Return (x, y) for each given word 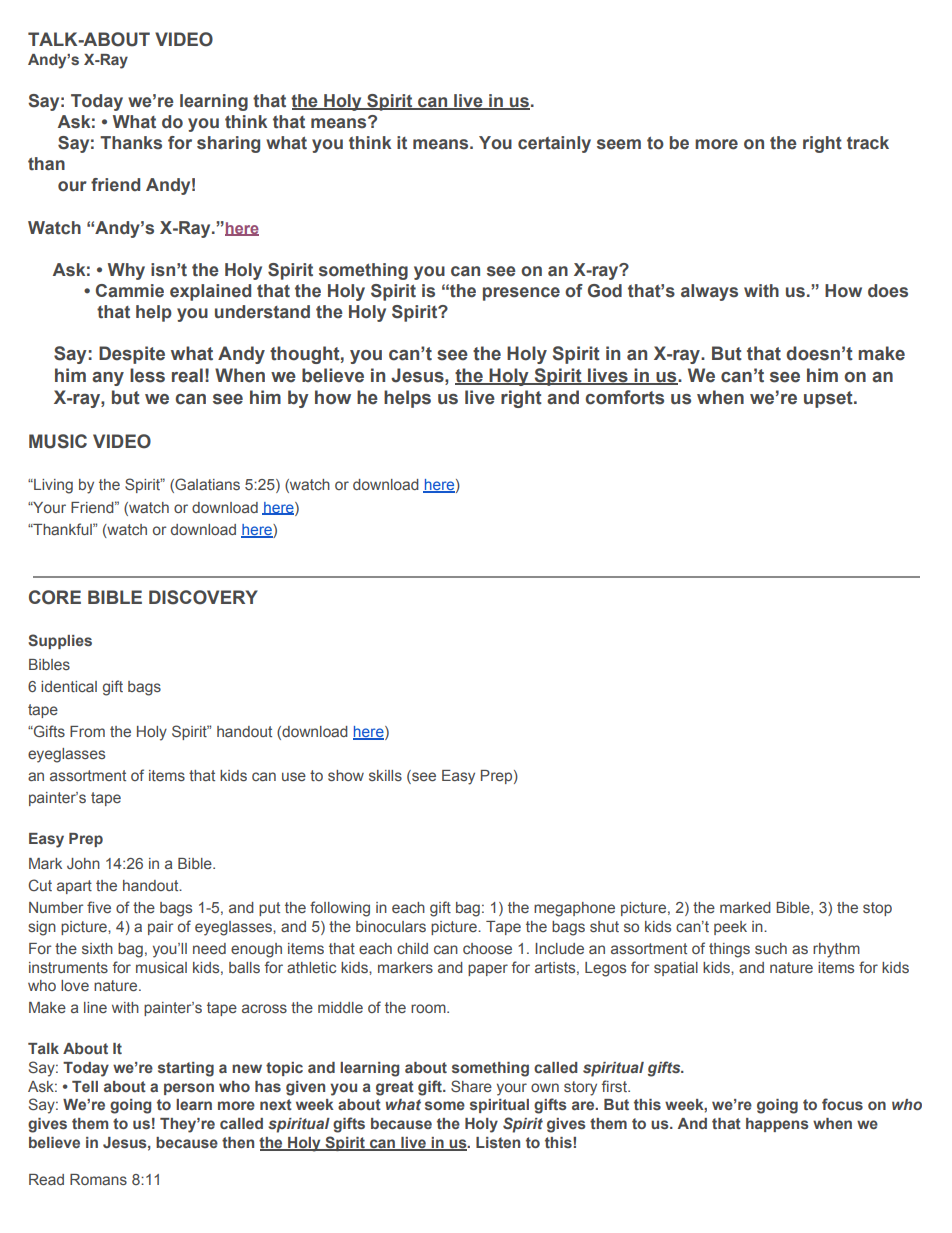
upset (829, 399)
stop (877, 909)
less (147, 375)
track (868, 143)
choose (487, 948)
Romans (98, 1179)
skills (385, 775)
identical (69, 686)
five (99, 907)
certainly (554, 144)
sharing (228, 144)
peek (730, 928)
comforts (624, 397)
